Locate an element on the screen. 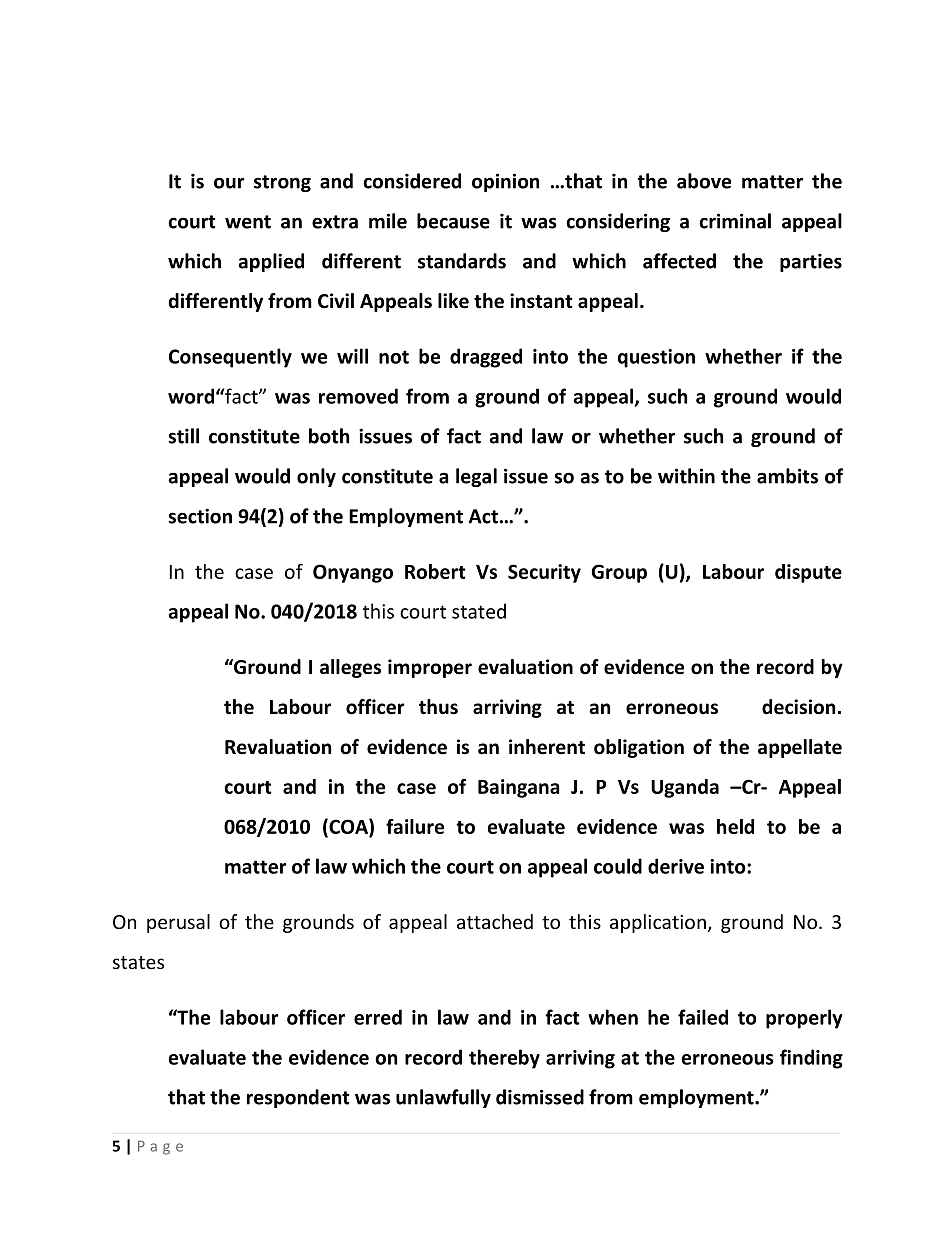  failure is located at coordinates (415, 826).
